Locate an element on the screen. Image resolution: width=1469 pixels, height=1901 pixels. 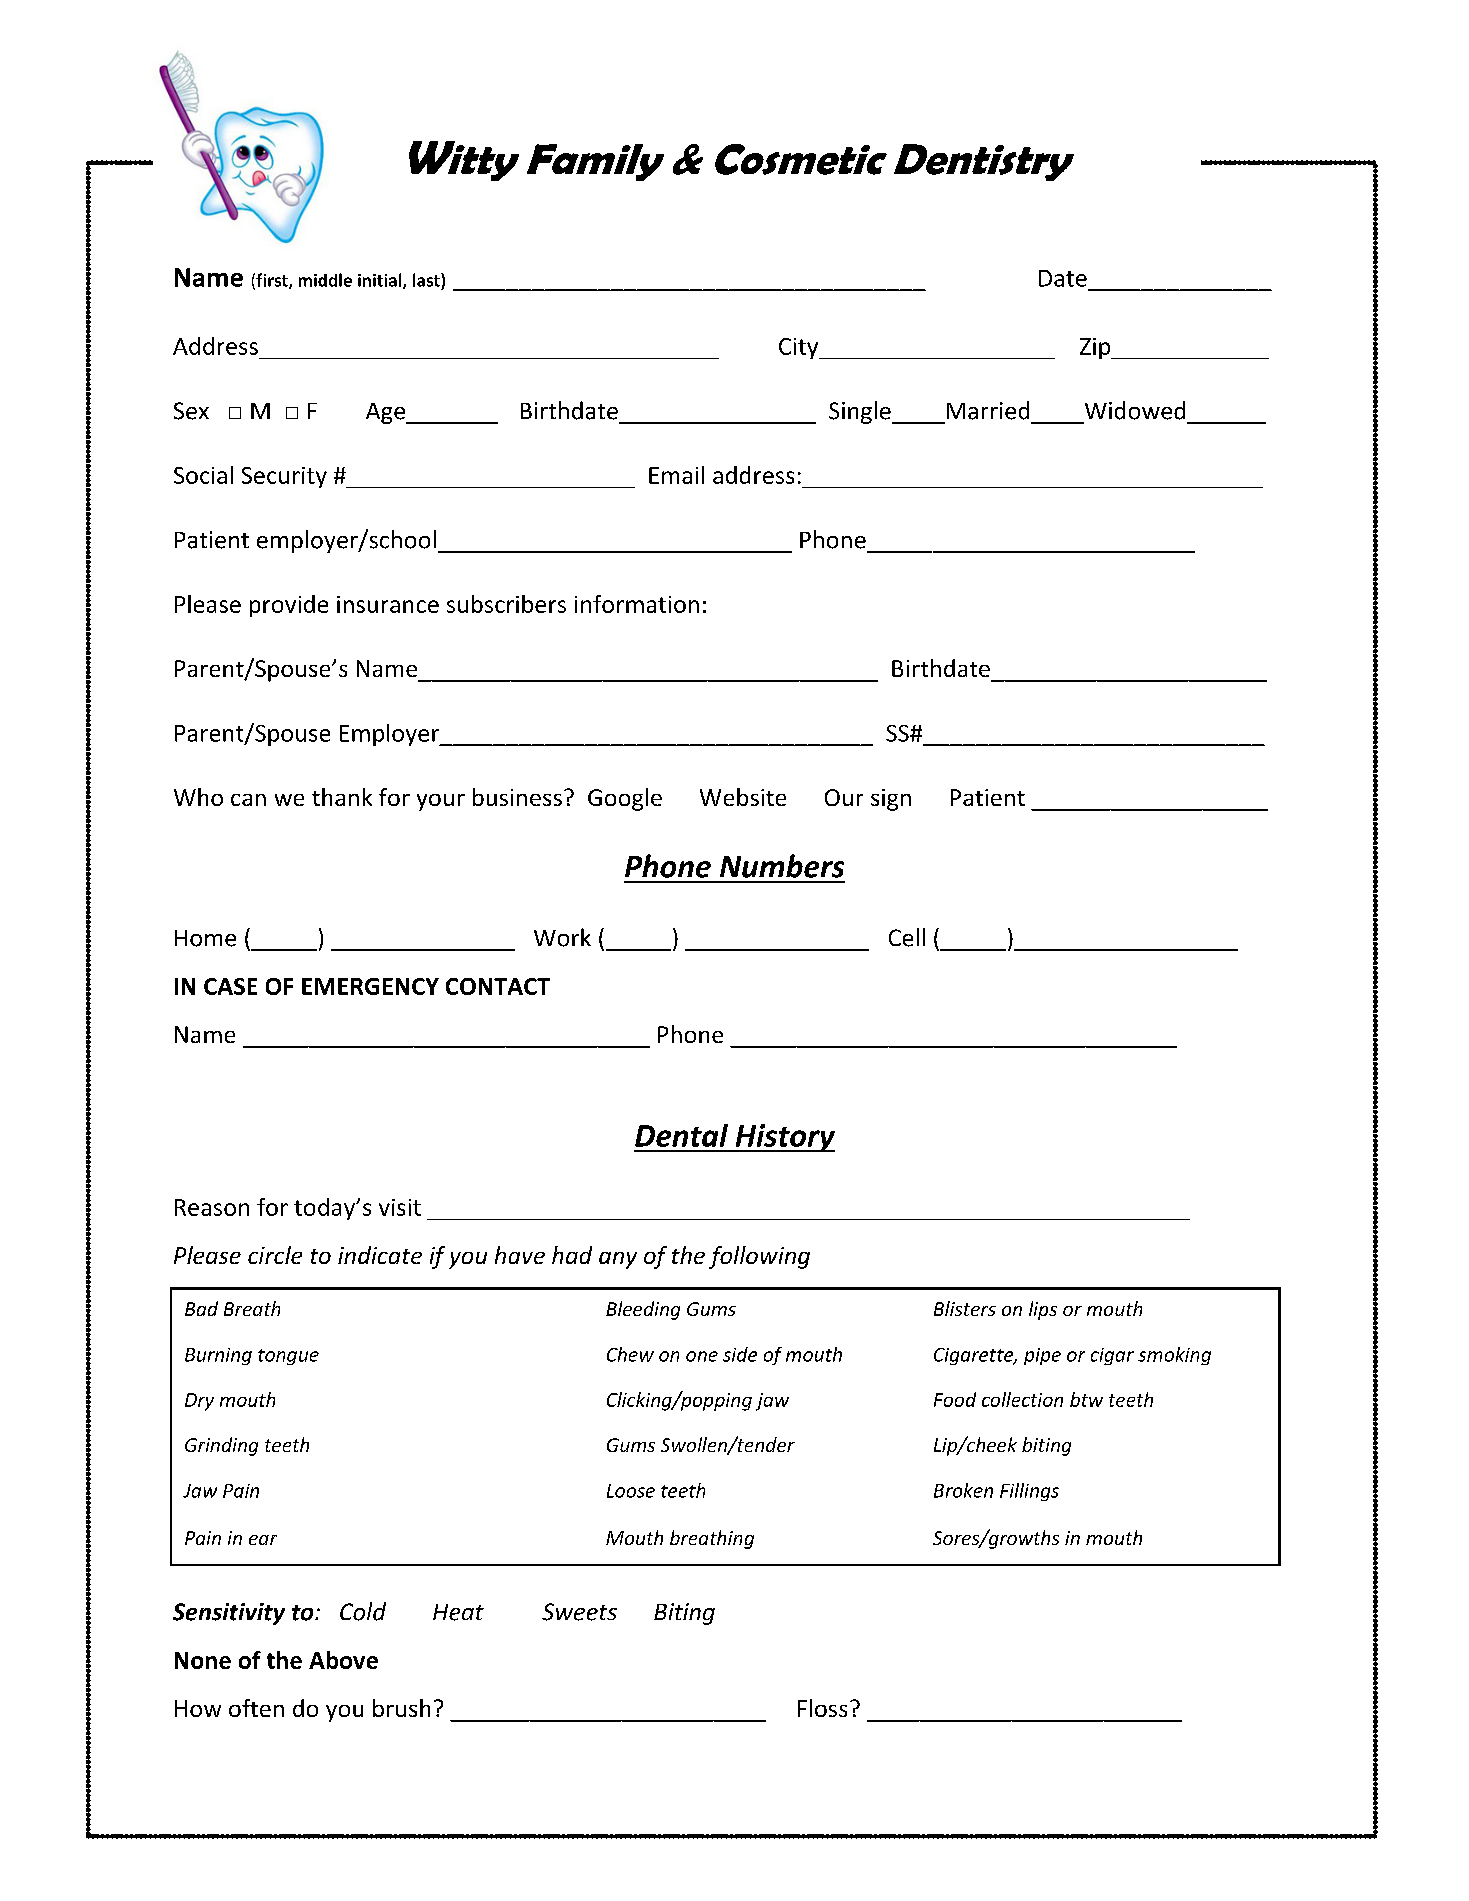
sign is located at coordinates (891, 800).
